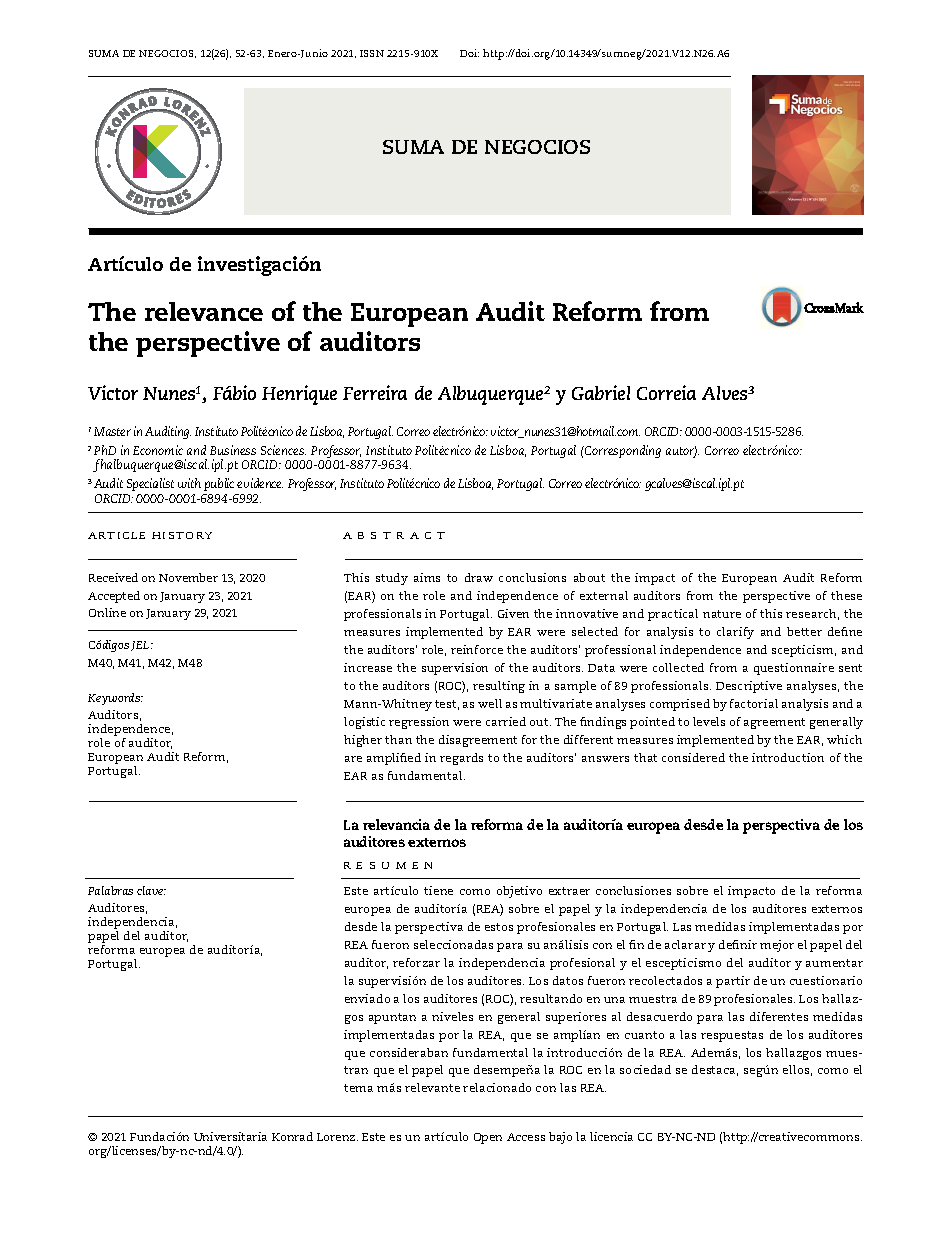  What do you see at coordinates (788, 757) in the image?
I see `introduction` at bounding box center [788, 757].
